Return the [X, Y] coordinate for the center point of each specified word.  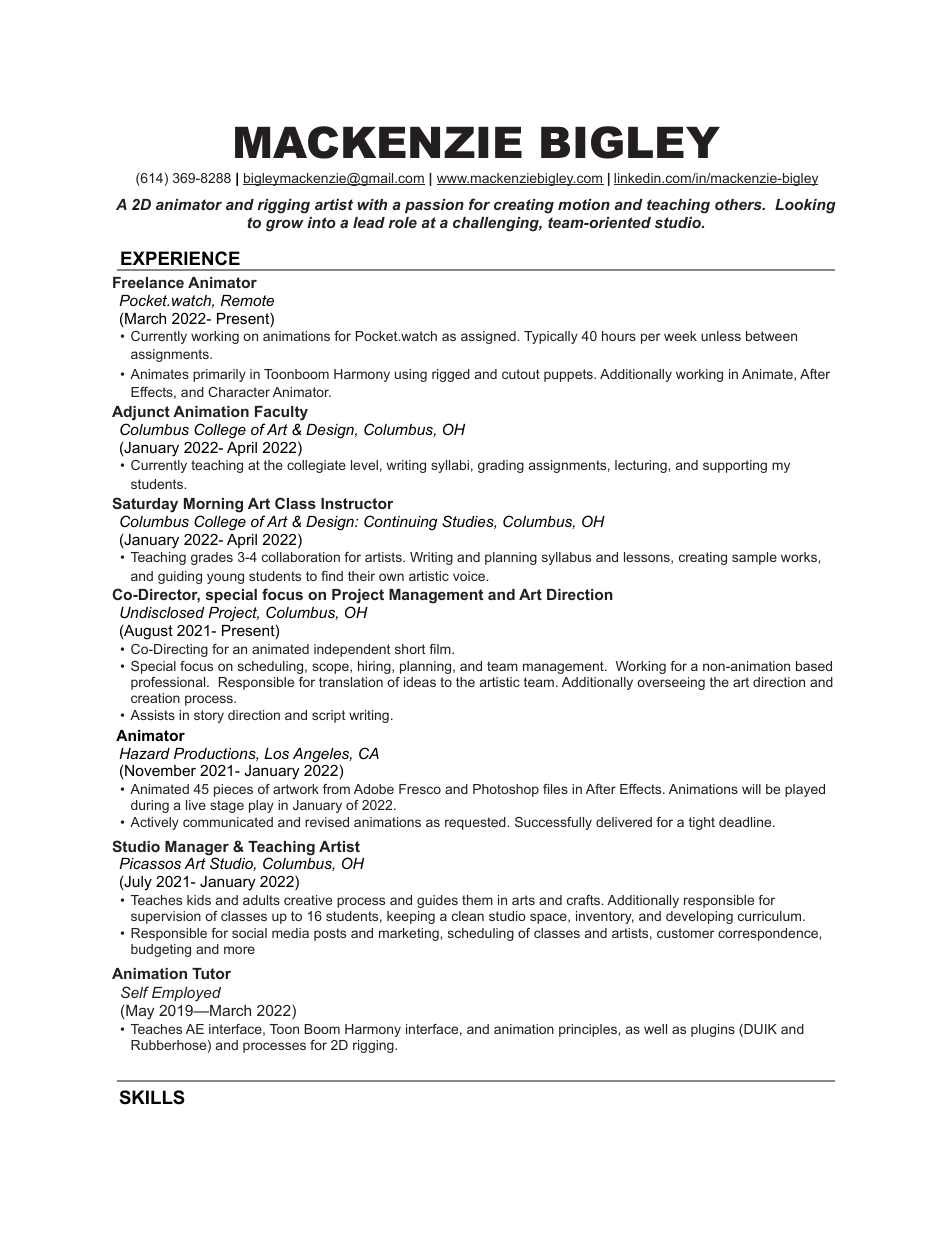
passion [434, 206]
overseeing [671, 683]
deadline [745, 822]
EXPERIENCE [180, 258]
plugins [713, 1030]
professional [169, 683]
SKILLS [152, 1097]
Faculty [281, 413]
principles [589, 1030]
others [739, 204]
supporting [735, 466]
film [441, 649]
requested [476, 823]
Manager [197, 849]
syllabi [450, 466]
